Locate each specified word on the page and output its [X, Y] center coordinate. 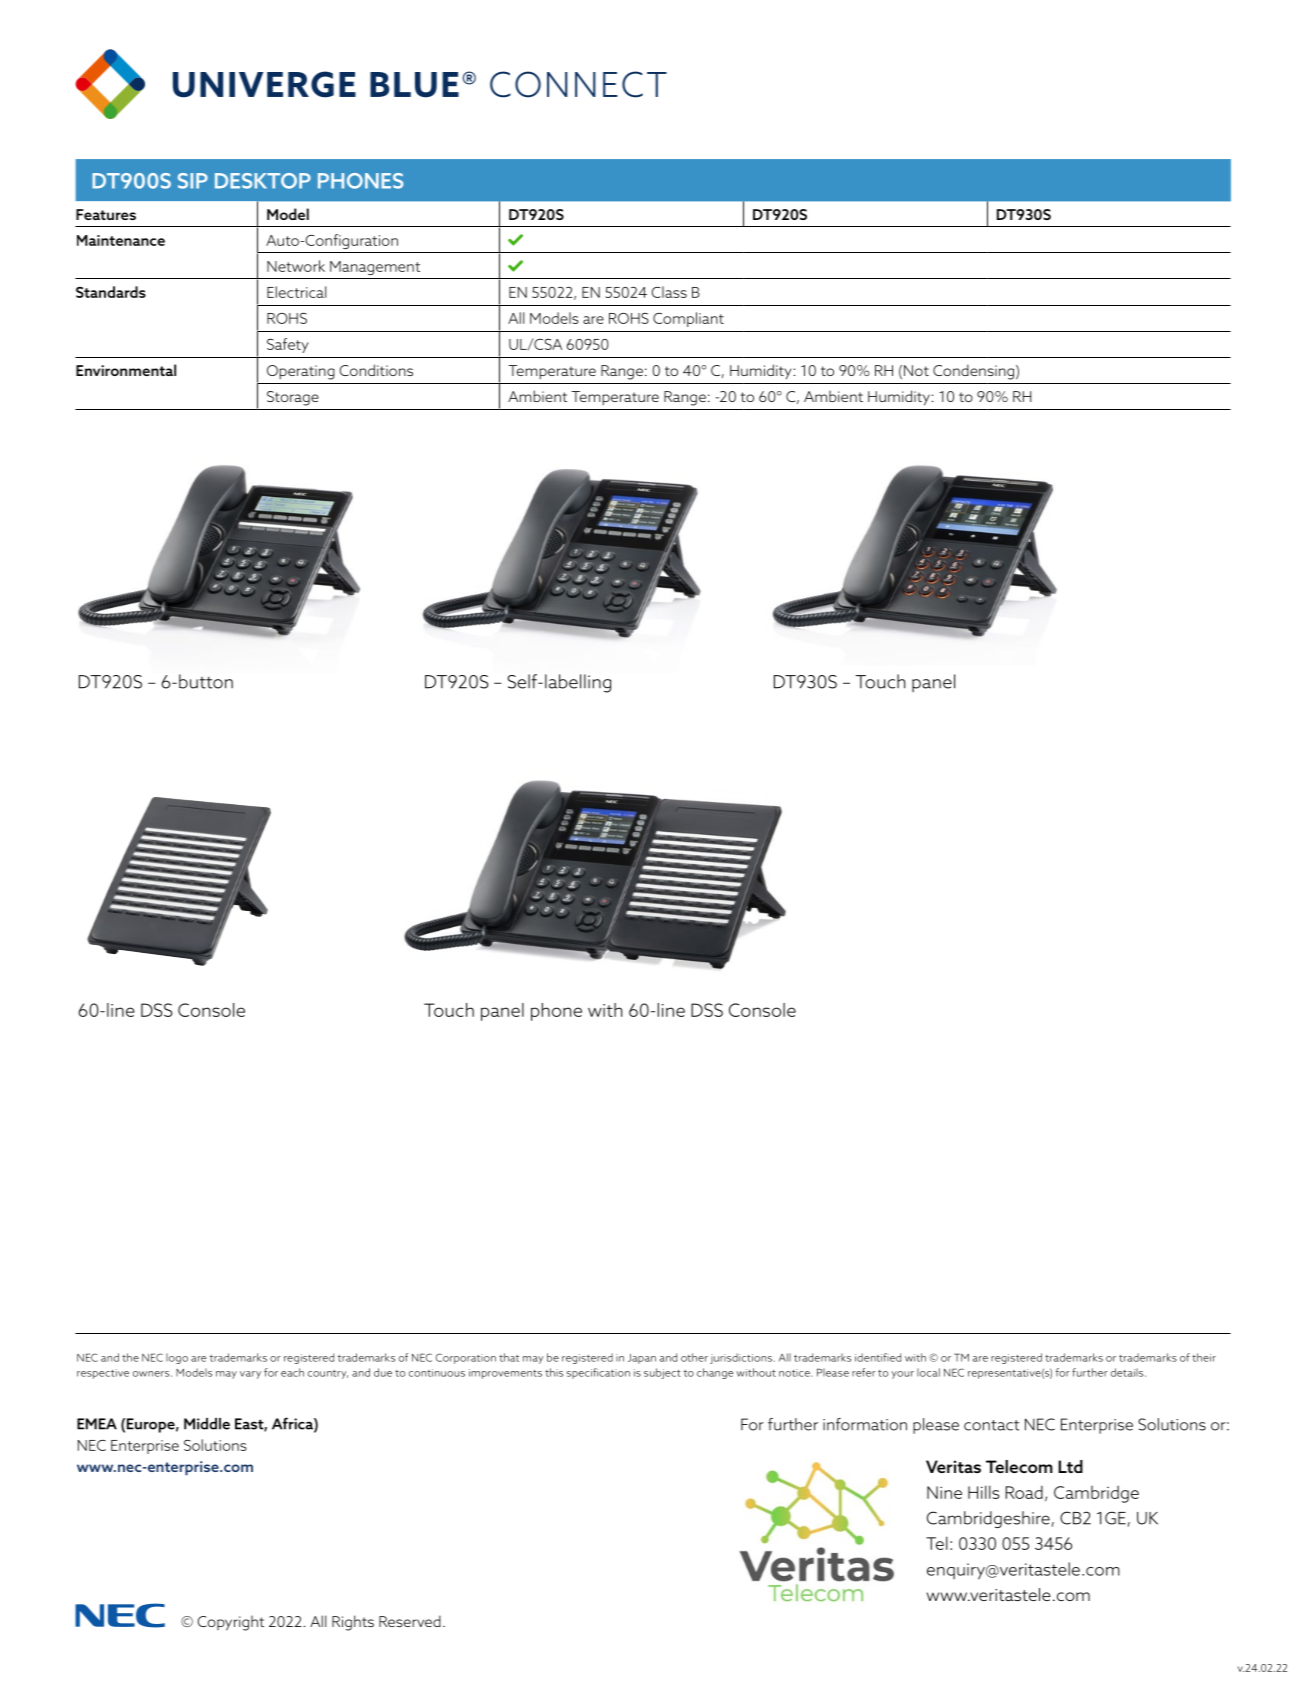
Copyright [230, 1623]
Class [669, 292]
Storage [293, 398]
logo [177, 1358]
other [694, 1357]
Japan [642, 1359]
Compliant [688, 319]
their [1204, 1357]
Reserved [410, 1621]
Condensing [973, 372]
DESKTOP [263, 181]
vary [250, 1375]
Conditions [376, 370]
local [928, 1372]
